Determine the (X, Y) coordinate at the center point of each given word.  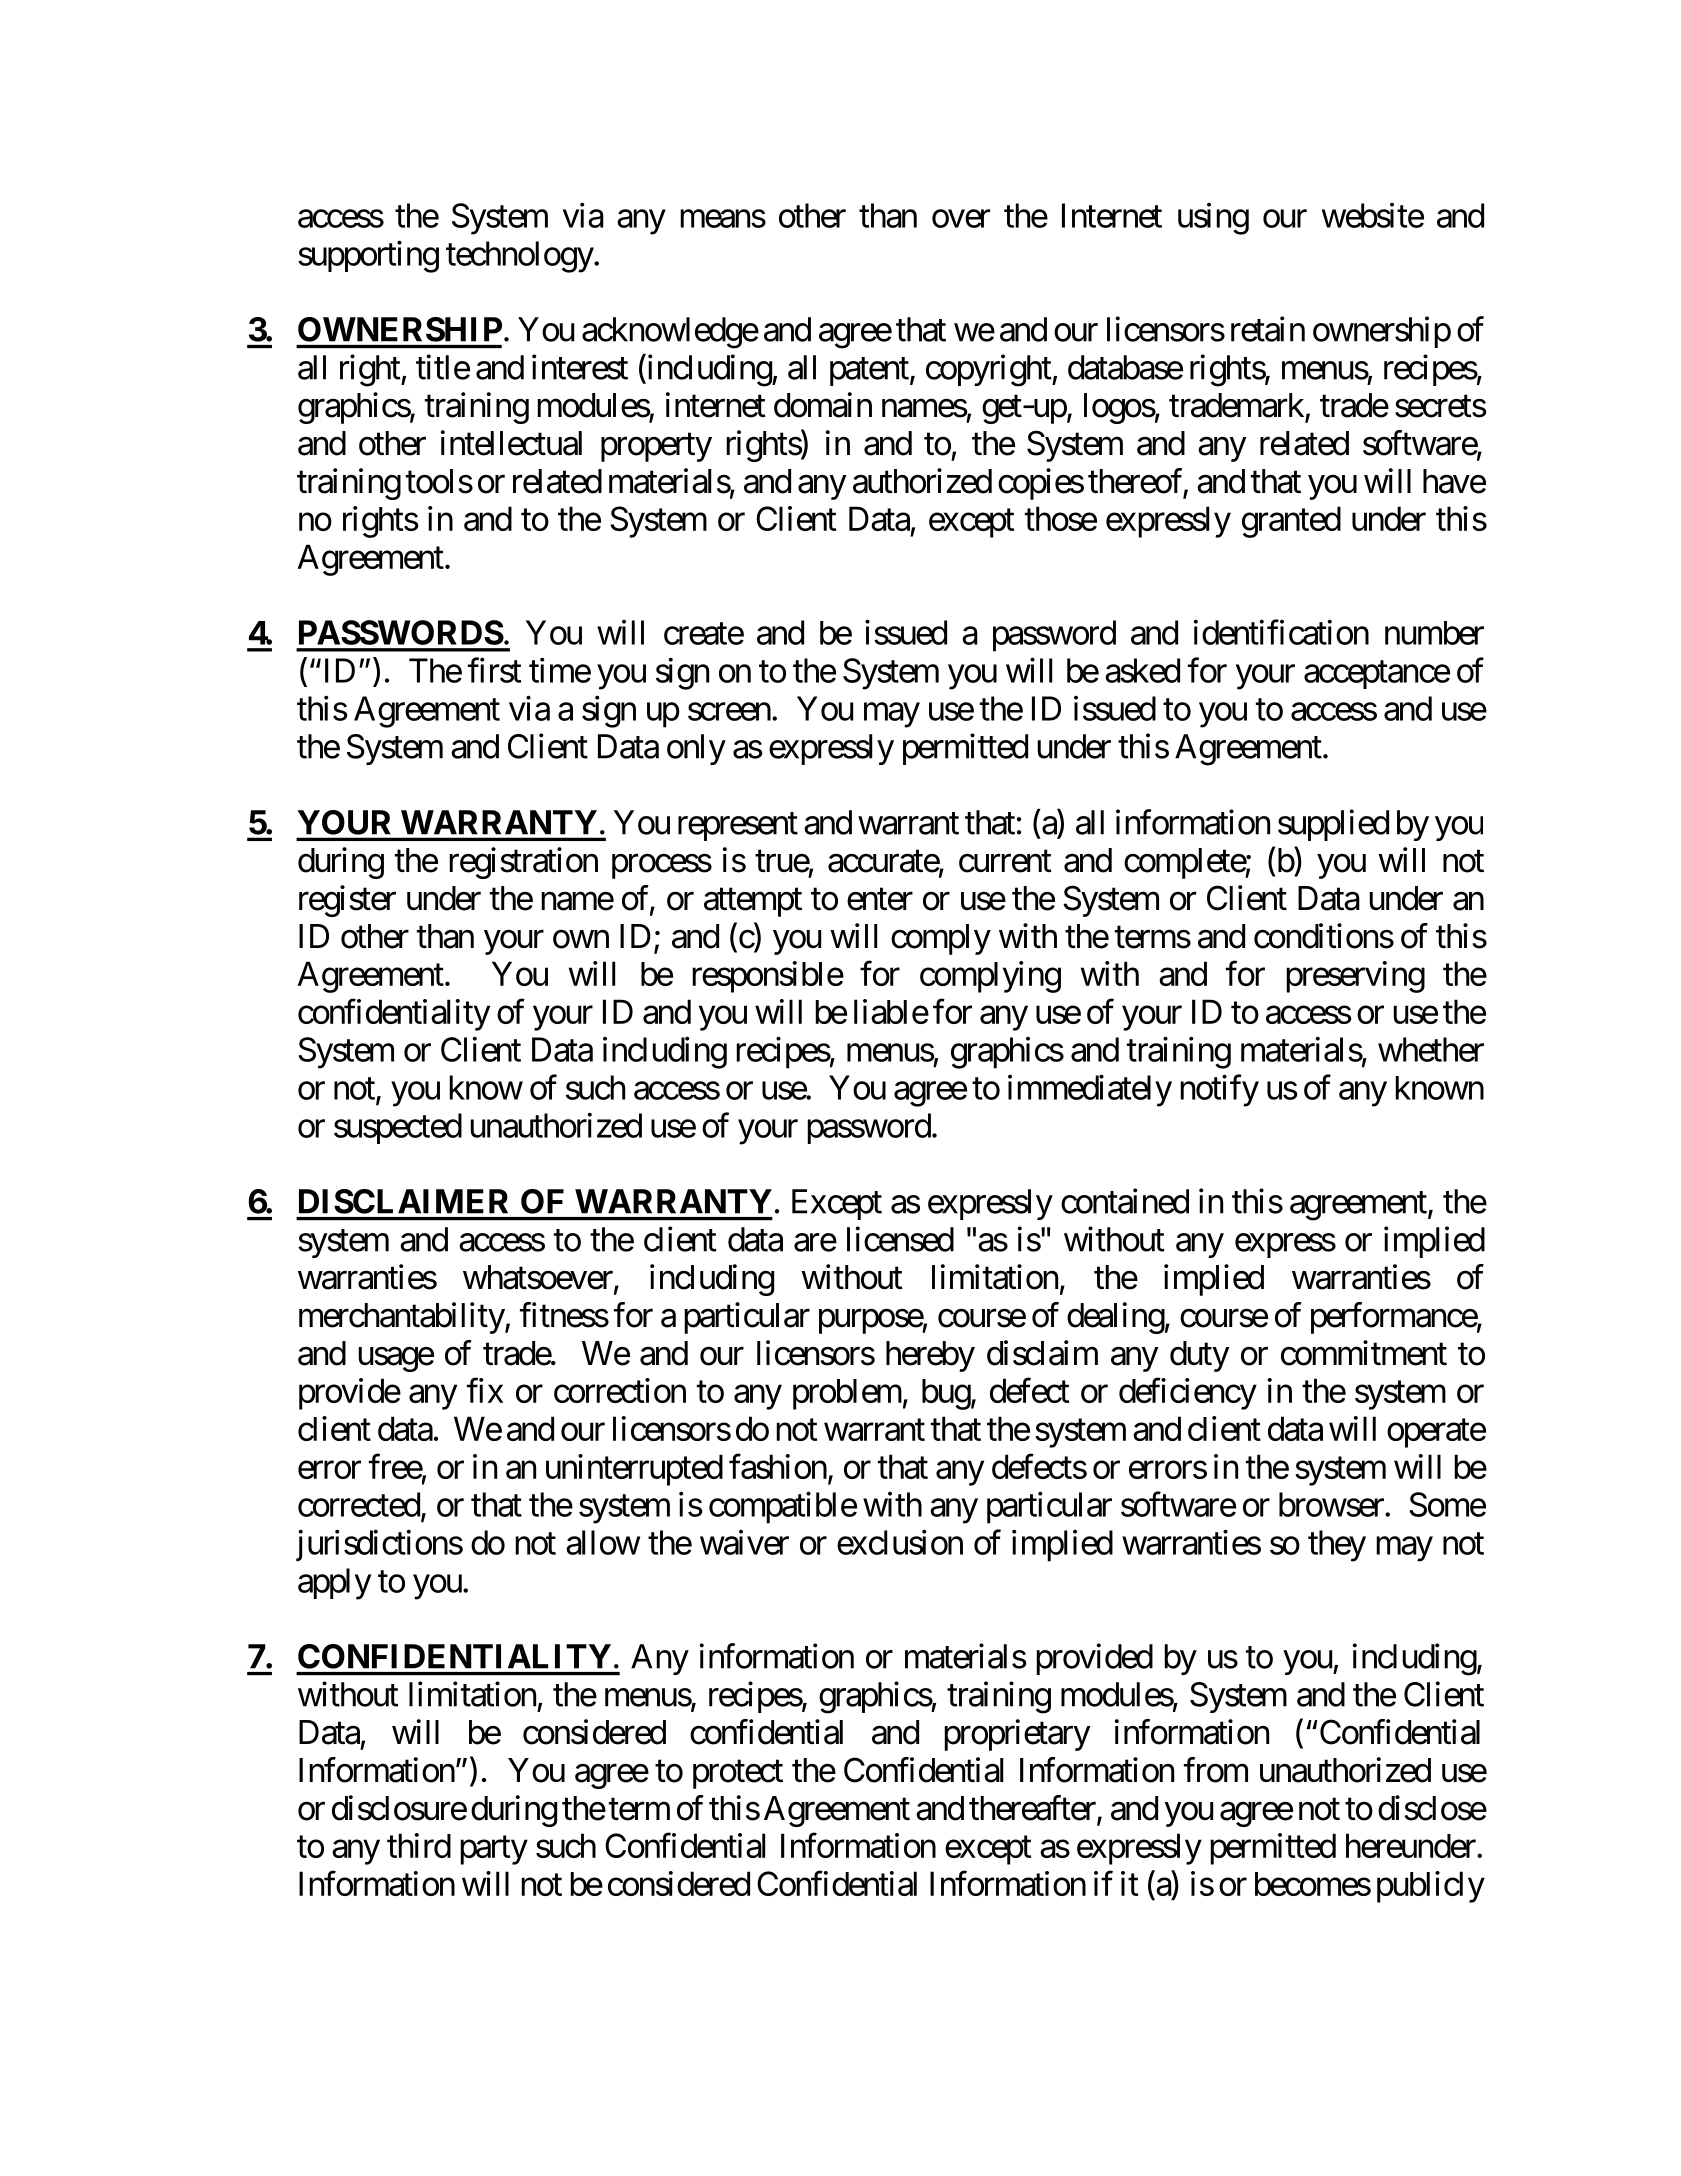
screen (729, 712)
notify (1219, 1091)
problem (847, 1394)
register (347, 901)
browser (1332, 1504)
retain (1268, 329)
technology (520, 257)
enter (880, 899)
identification (1281, 632)
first (494, 670)
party (494, 1850)
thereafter (1033, 1809)
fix (485, 1390)
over (961, 219)
